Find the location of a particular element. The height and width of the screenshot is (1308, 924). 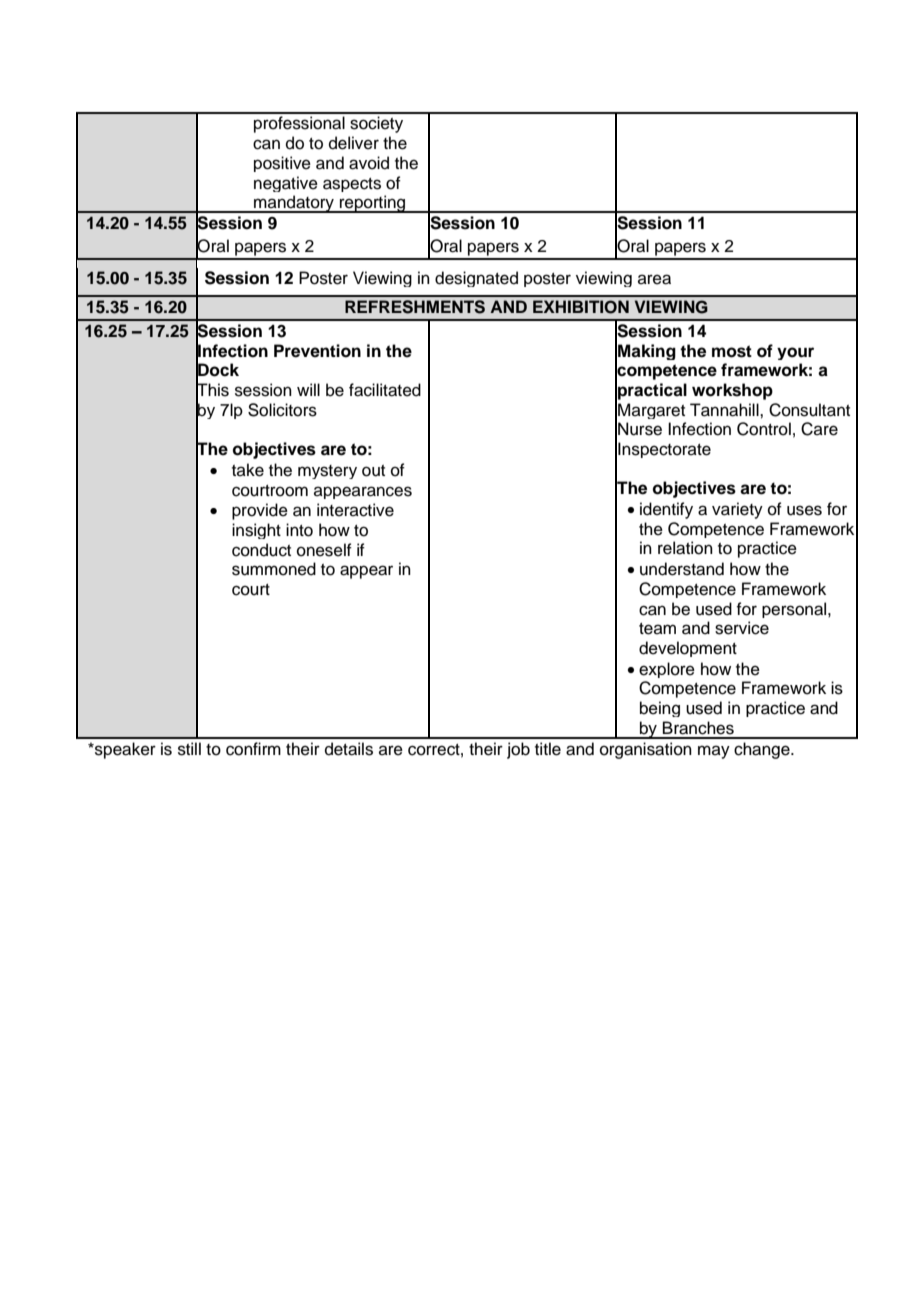

still is located at coordinates (189, 749).
